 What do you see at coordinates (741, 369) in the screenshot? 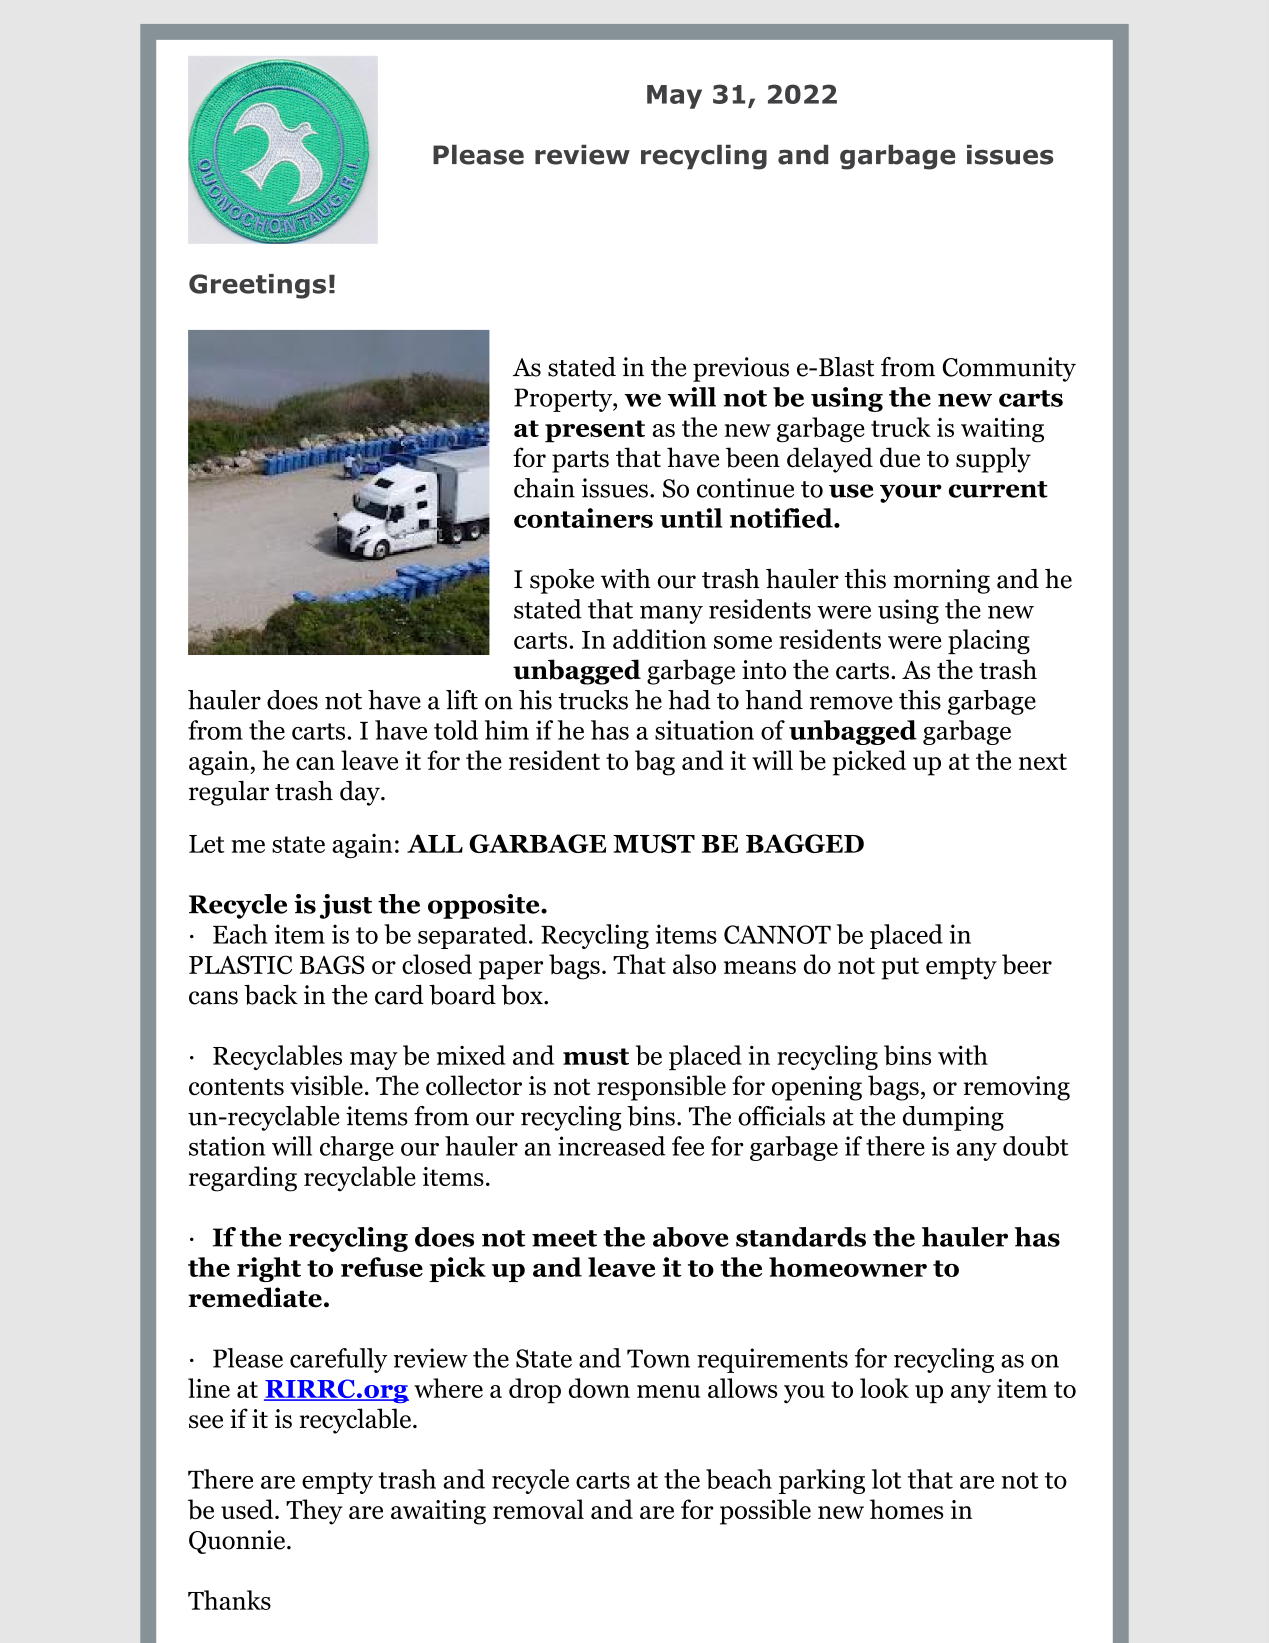
I see `previous` at bounding box center [741, 369].
